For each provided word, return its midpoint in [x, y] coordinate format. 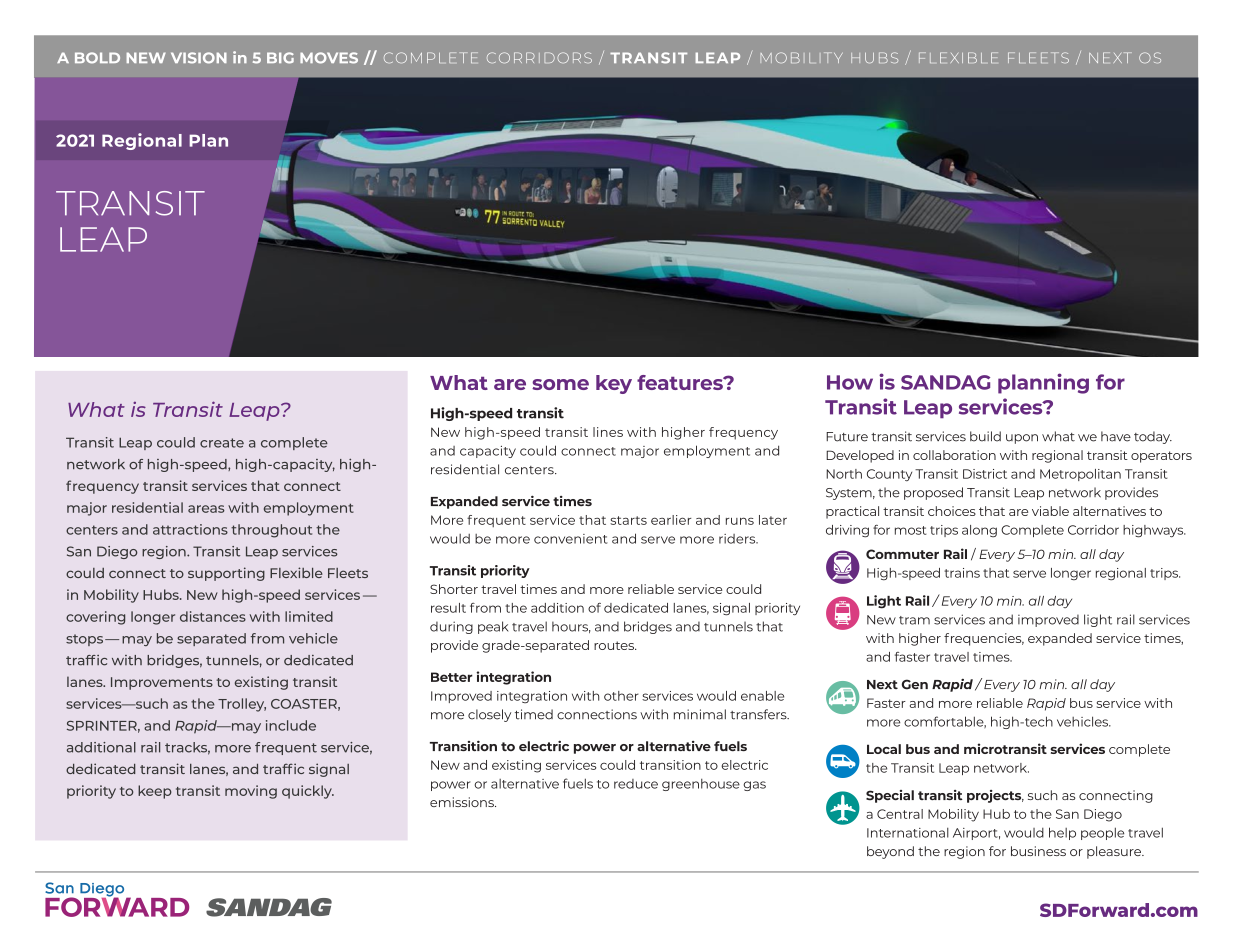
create [222, 443]
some [560, 384]
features [681, 382]
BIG [280, 58]
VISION [199, 58]
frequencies [984, 639]
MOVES [329, 58]
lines [608, 432]
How [850, 382]
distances [213, 616]
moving [251, 792]
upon [1022, 439]
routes [615, 645]
